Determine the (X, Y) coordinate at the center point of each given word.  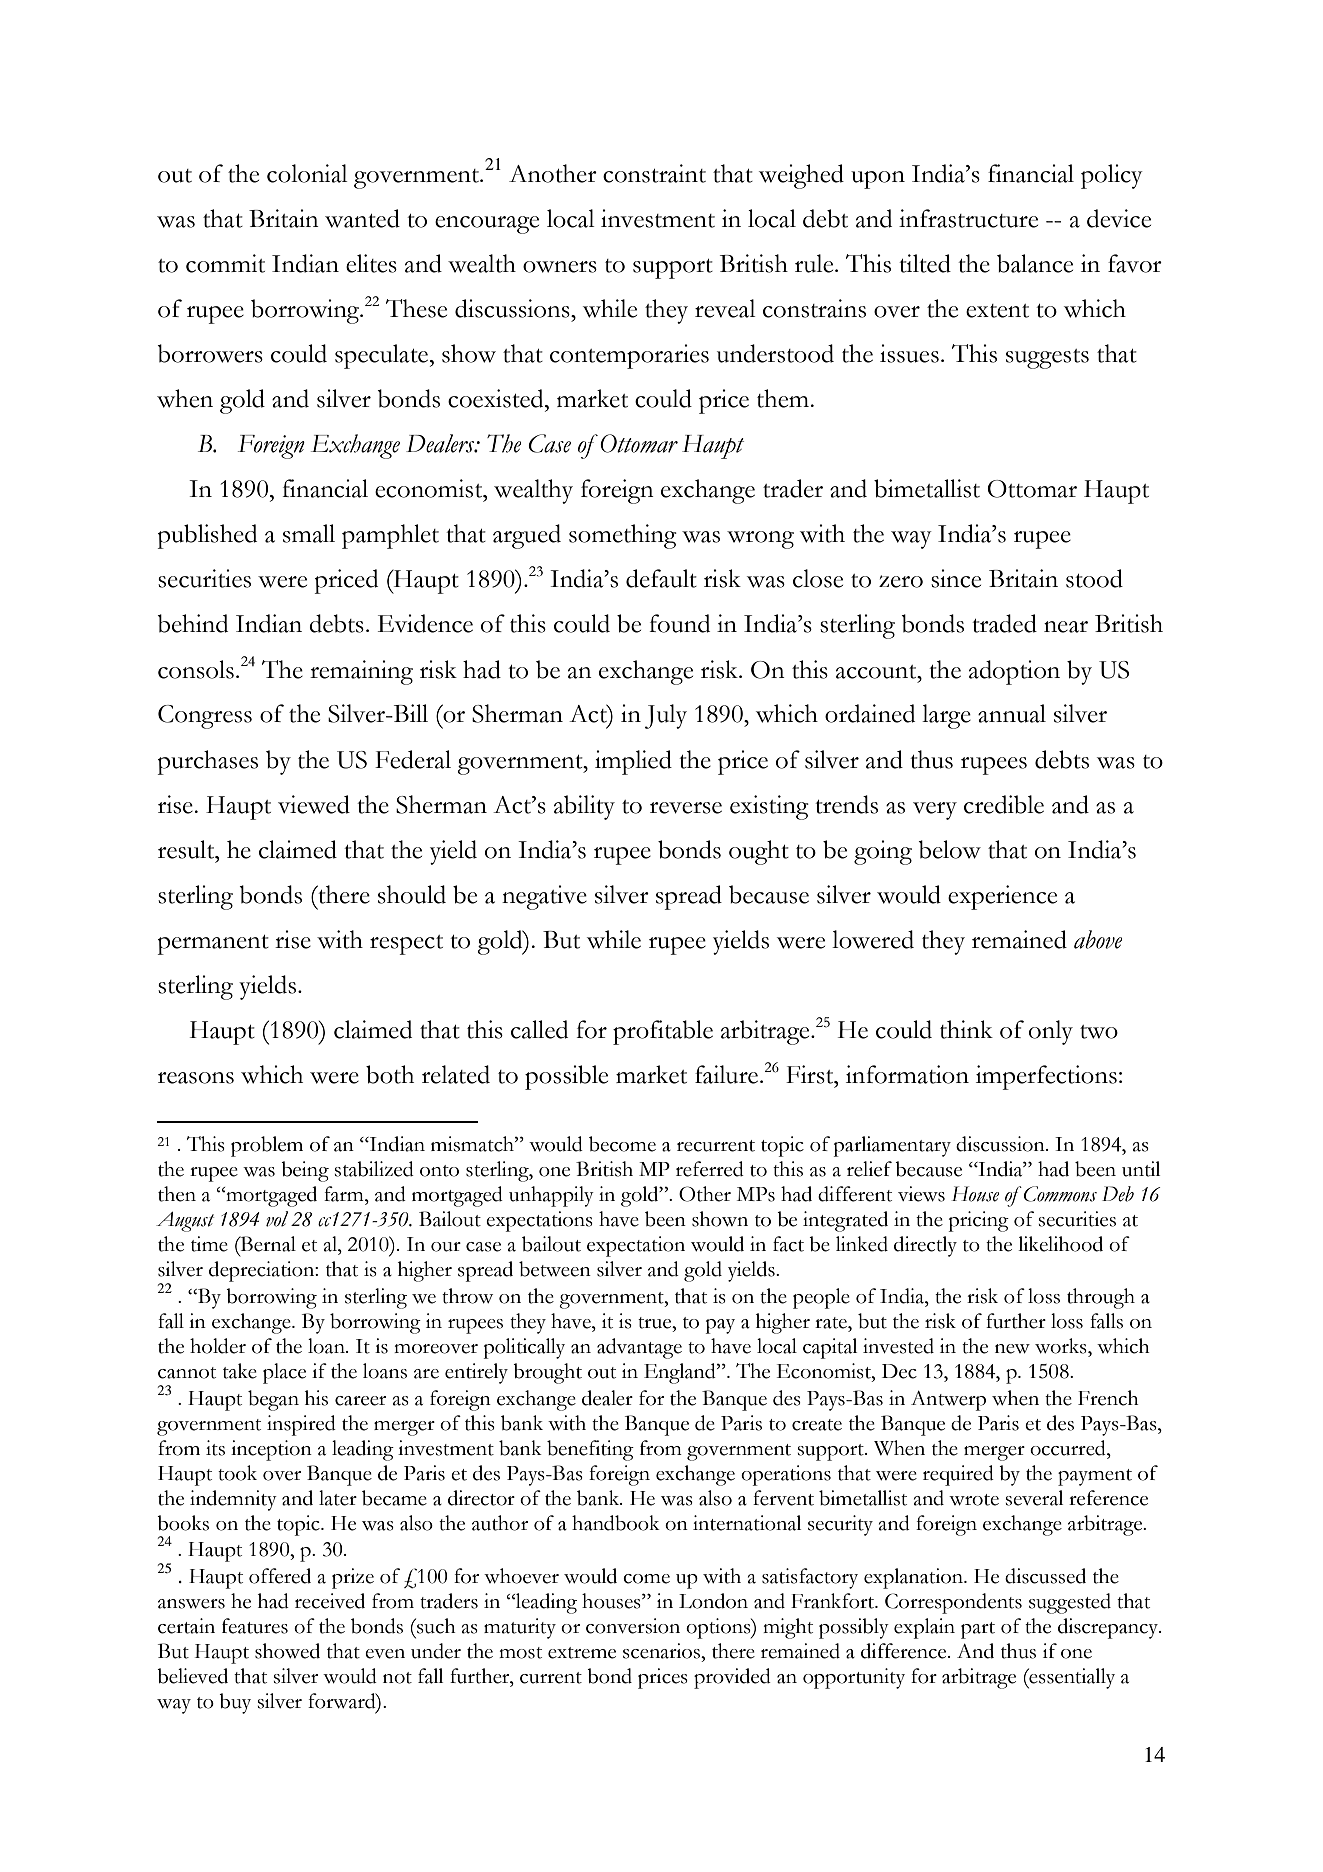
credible (1004, 804)
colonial (307, 173)
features (255, 1626)
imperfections (1046, 1077)
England (681, 1373)
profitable (663, 1032)
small (309, 533)
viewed (314, 804)
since (956, 578)
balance (1035, 263)
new (1012, 1349)
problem (267, 1146)
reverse (686, 808)
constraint (654, 173)
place (284, 1373)
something (623, 536)
